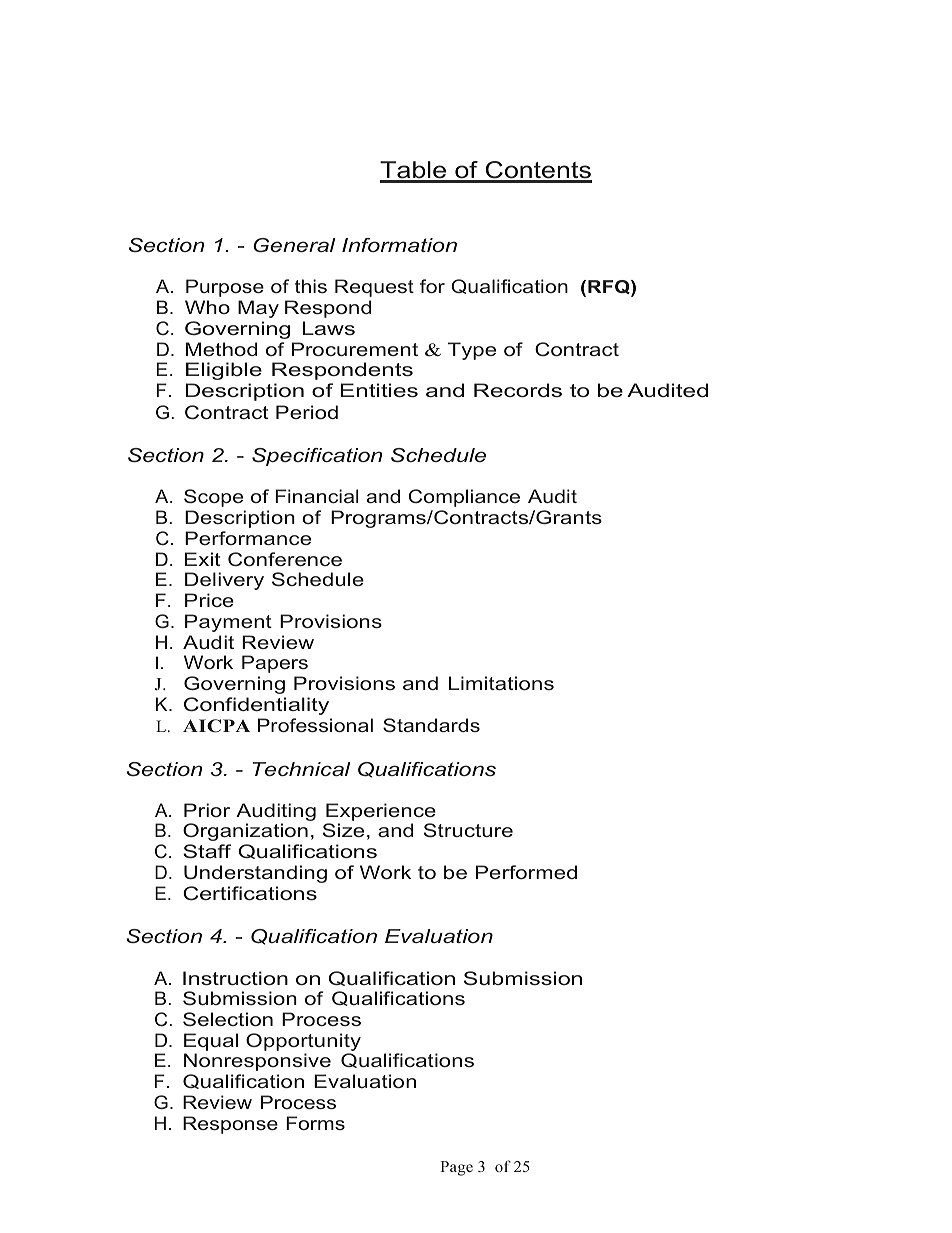 The height and width of the page is (1233, 952). What do you see at coordinates (294, 245) in the page?
I see `General` at bounding box center [294, 245].
